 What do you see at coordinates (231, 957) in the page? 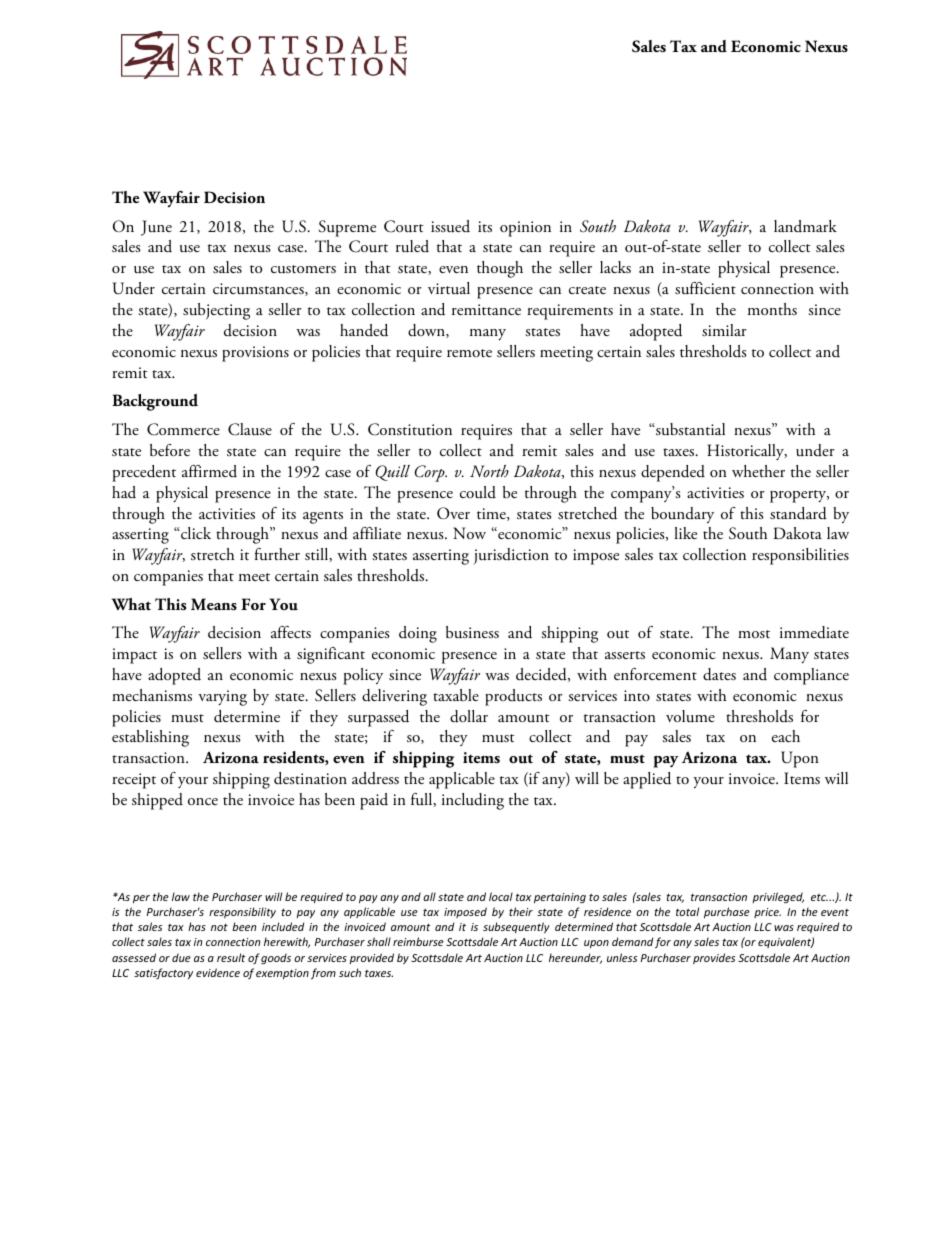
I see `result` at bounding box center [231, 957].
